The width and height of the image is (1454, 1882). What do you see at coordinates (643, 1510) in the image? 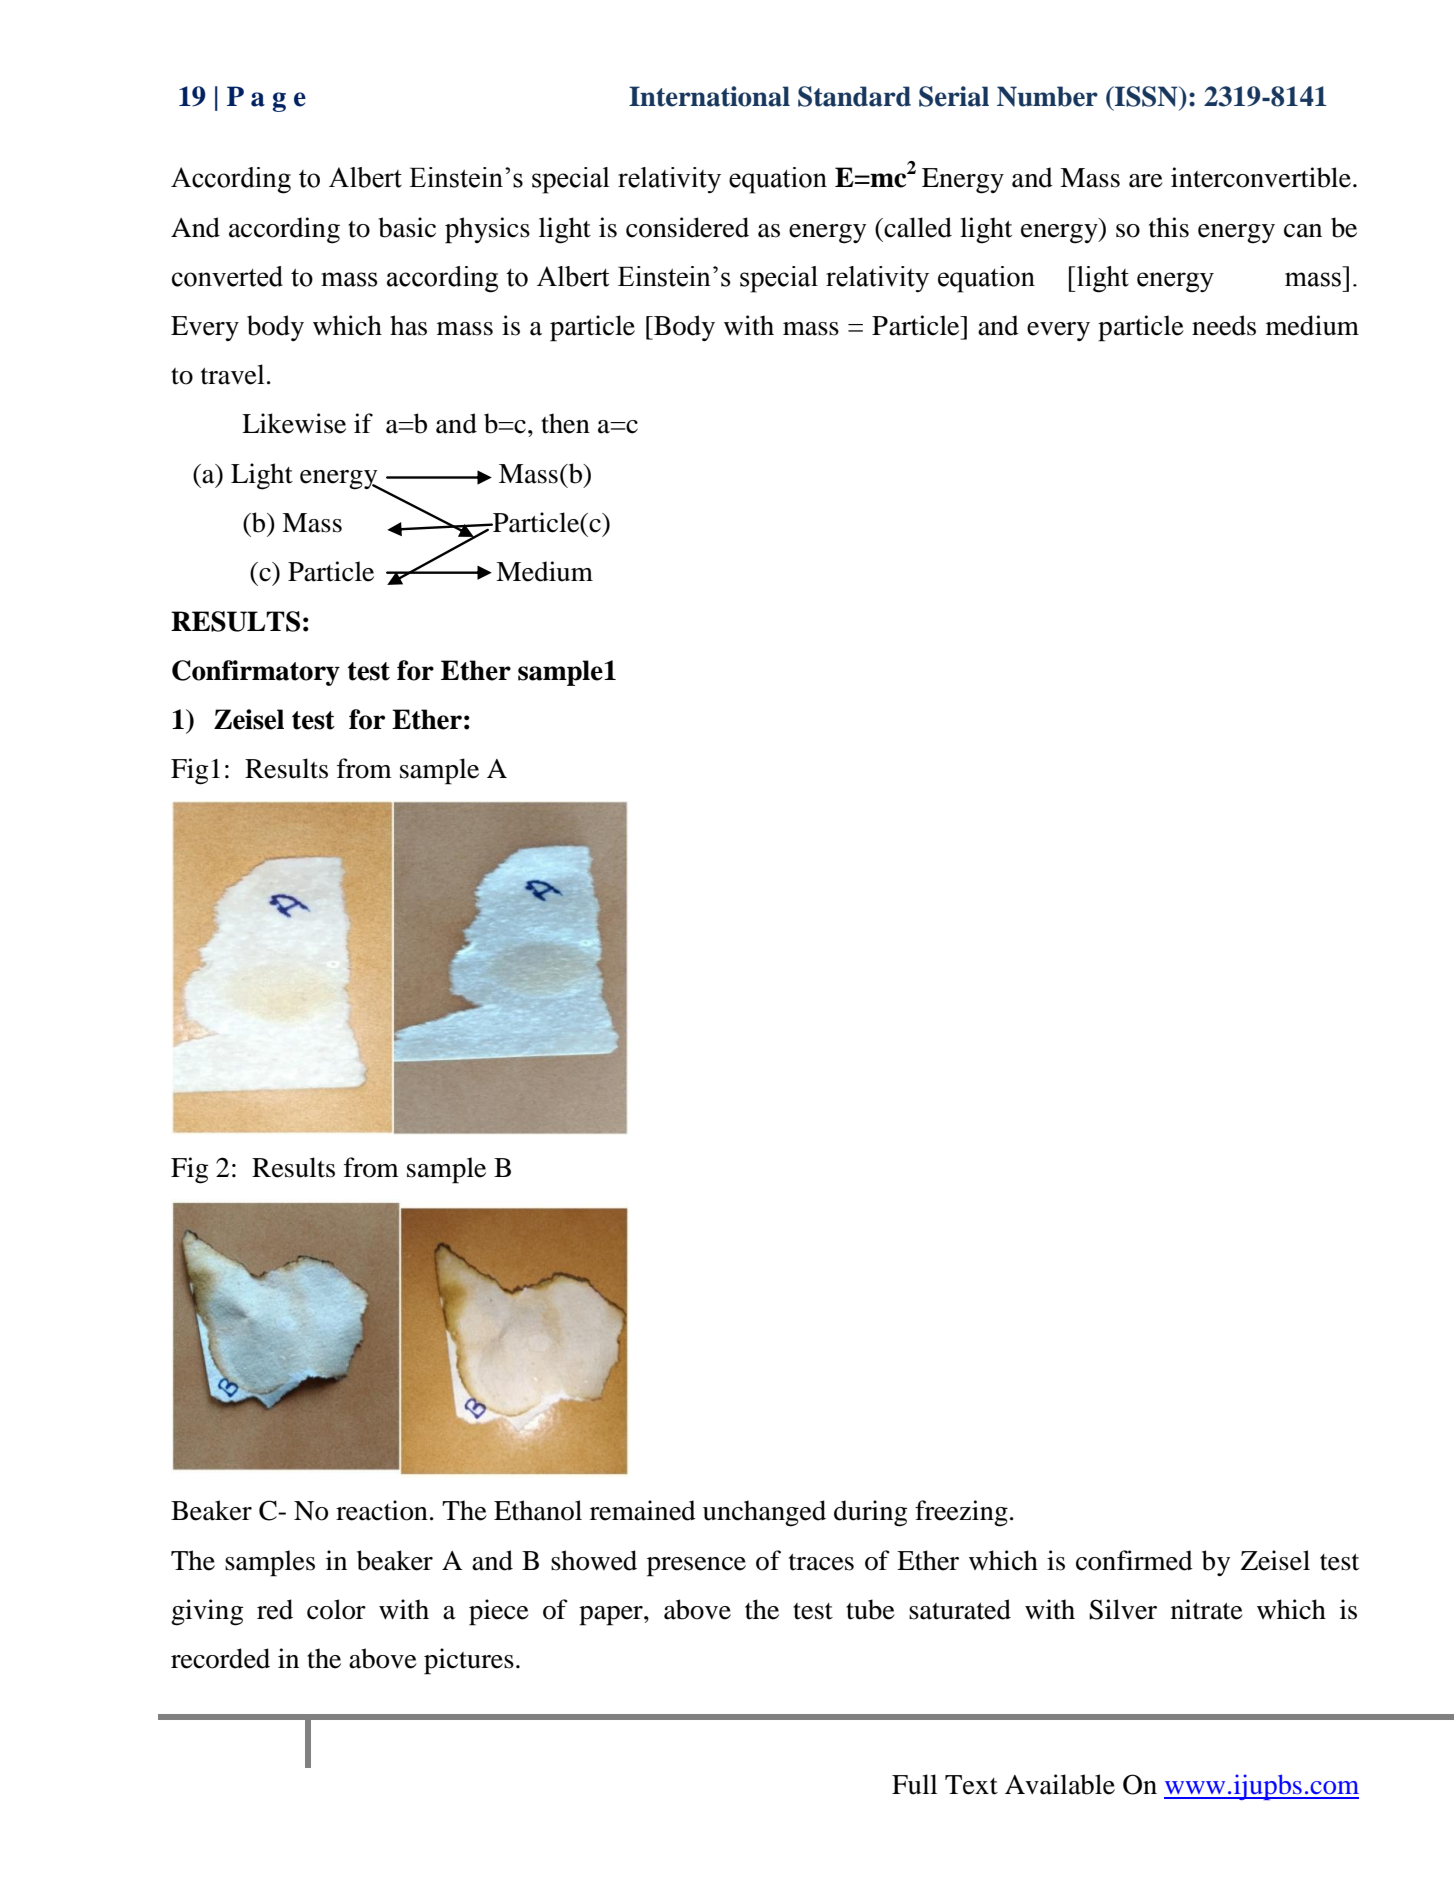
I see `remained` at bounding box center [643, 1510].
